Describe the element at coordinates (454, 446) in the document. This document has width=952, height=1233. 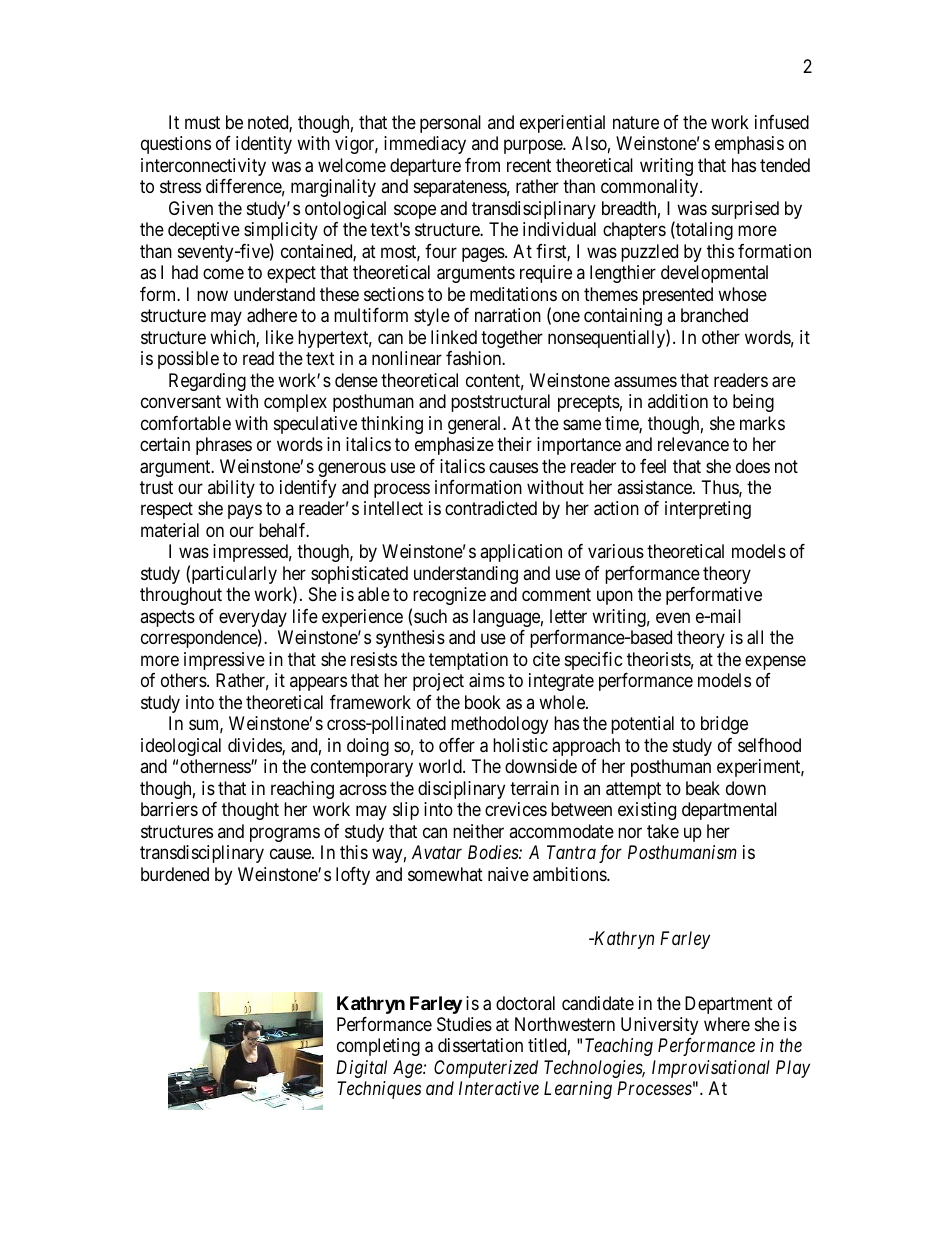
I see `emphasize` at that location.
